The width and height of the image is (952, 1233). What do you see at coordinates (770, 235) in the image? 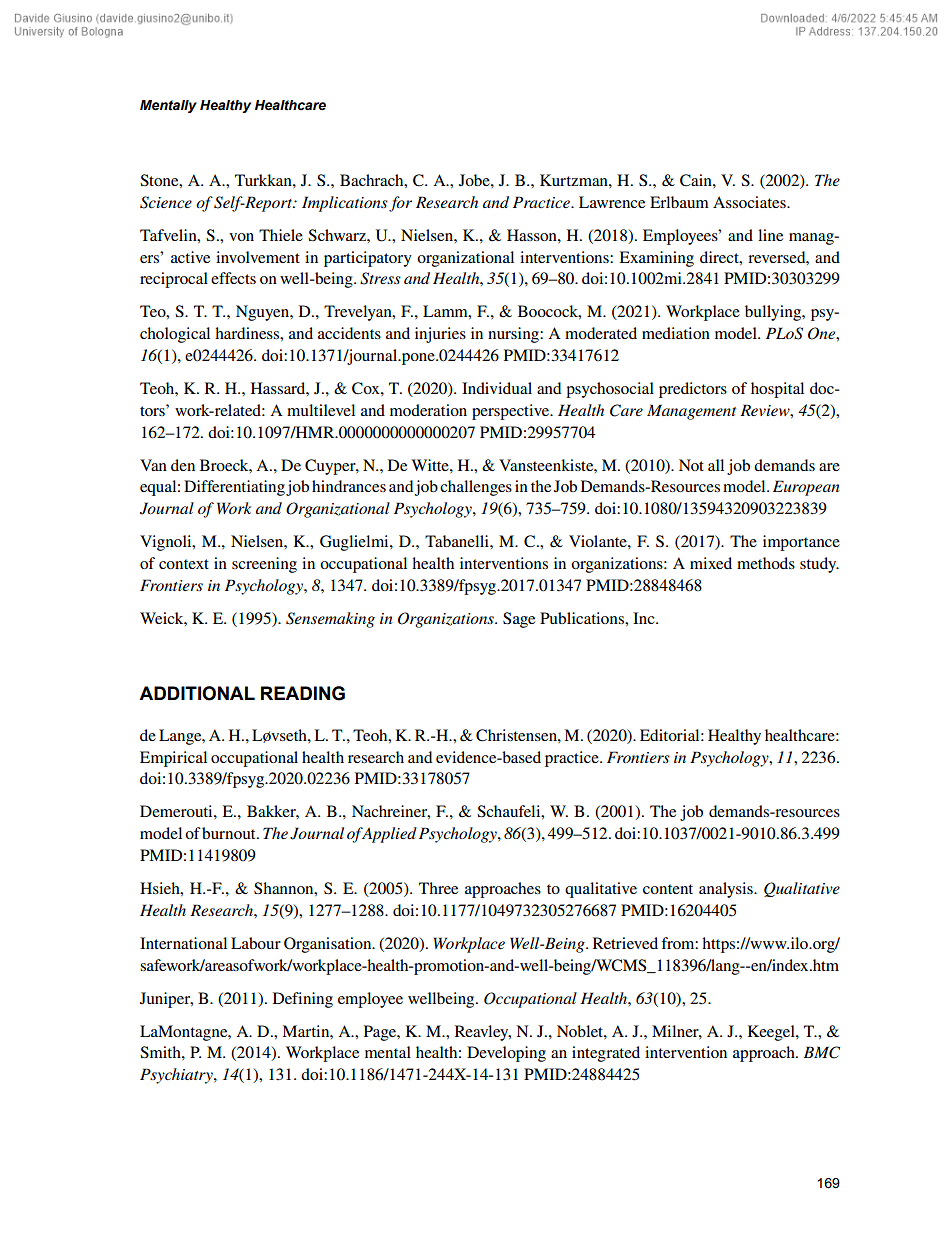
I see `line` at bounding box center [770, 235].
